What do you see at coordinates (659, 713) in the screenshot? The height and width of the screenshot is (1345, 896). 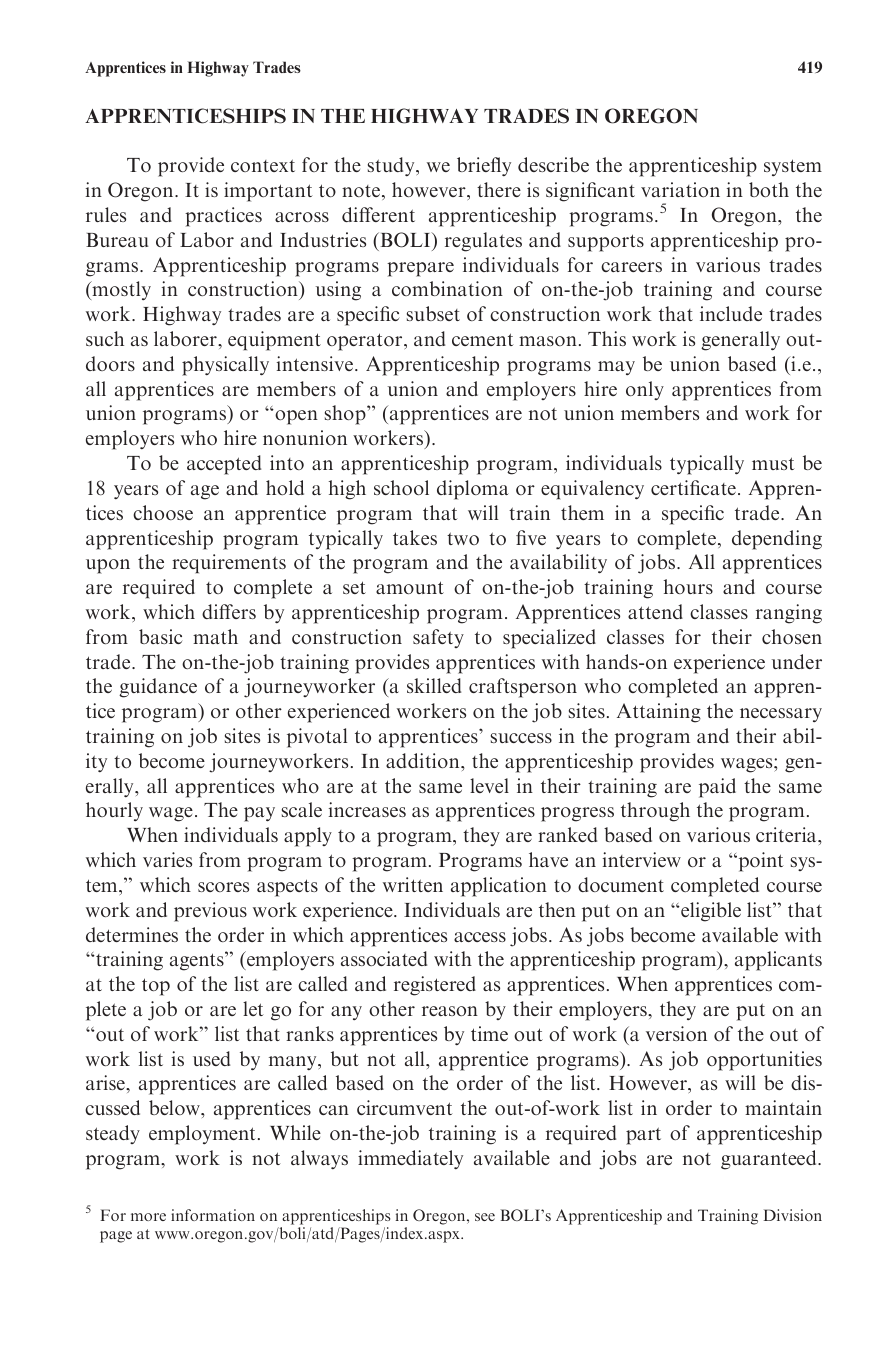 I see `Attaining` at bounding box center [659, 713].
